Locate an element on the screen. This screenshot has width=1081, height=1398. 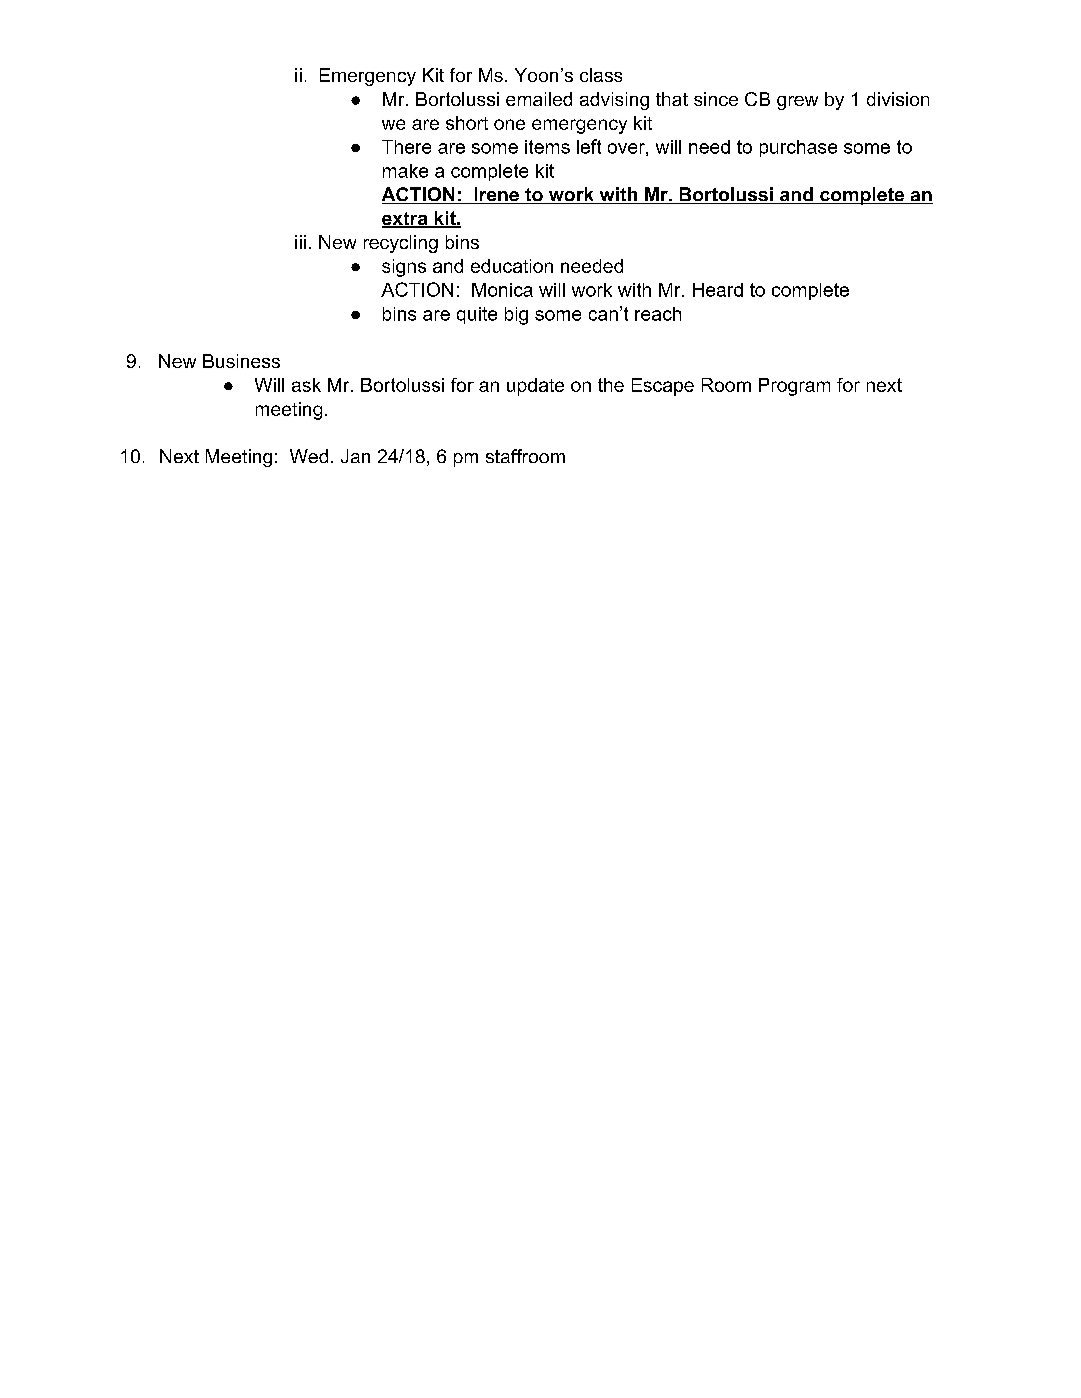
iii is located at coordinates (300, 242).
